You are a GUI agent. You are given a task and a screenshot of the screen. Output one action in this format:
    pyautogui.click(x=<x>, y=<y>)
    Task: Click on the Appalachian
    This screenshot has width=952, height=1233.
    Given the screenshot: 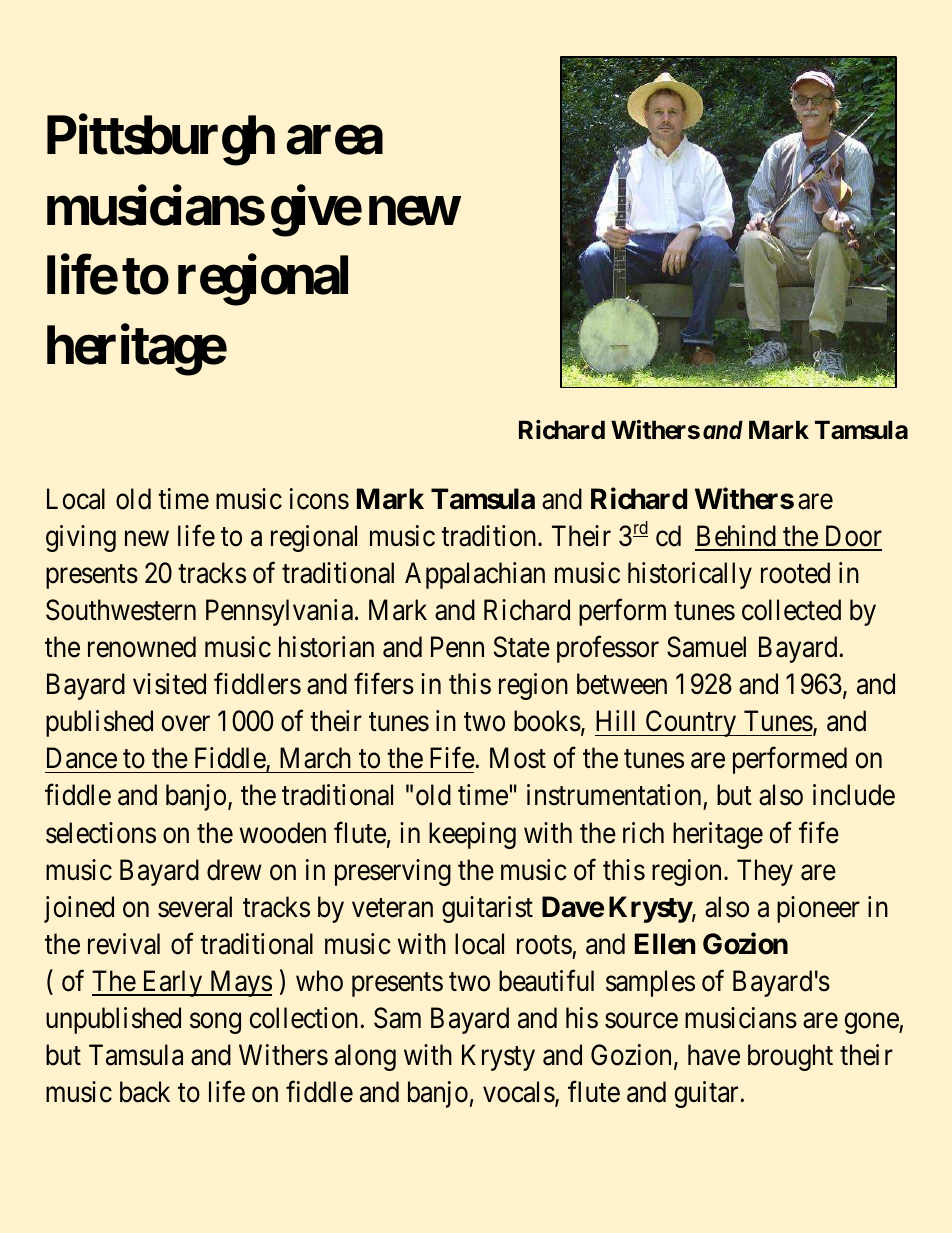 What is the action you would take?
    pyautogui.click(x=475, y=575)
